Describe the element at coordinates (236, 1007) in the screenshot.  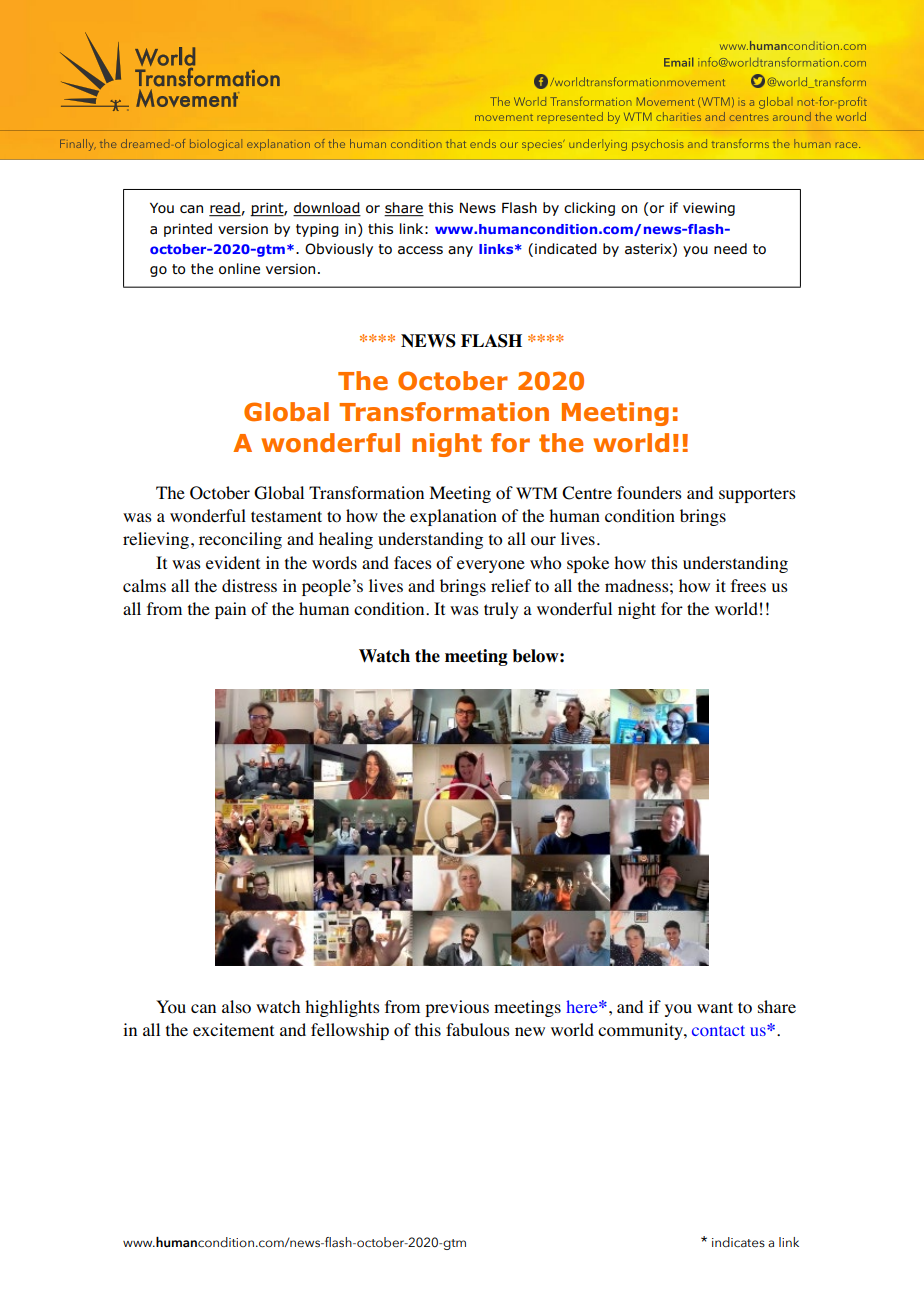
I see `also` at that location.
